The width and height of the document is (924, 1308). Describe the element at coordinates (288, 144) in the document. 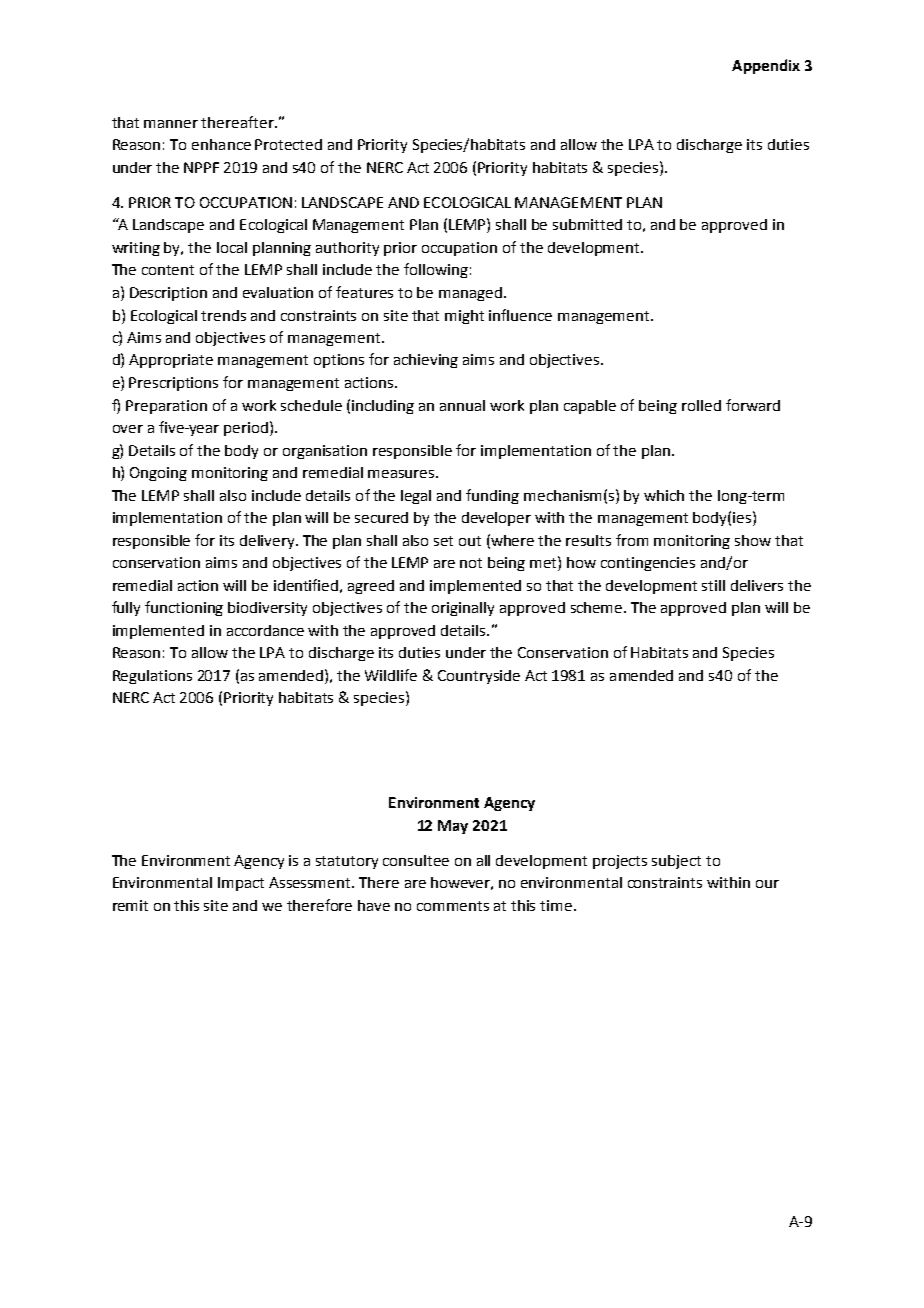

I see `Protected` at that location.
